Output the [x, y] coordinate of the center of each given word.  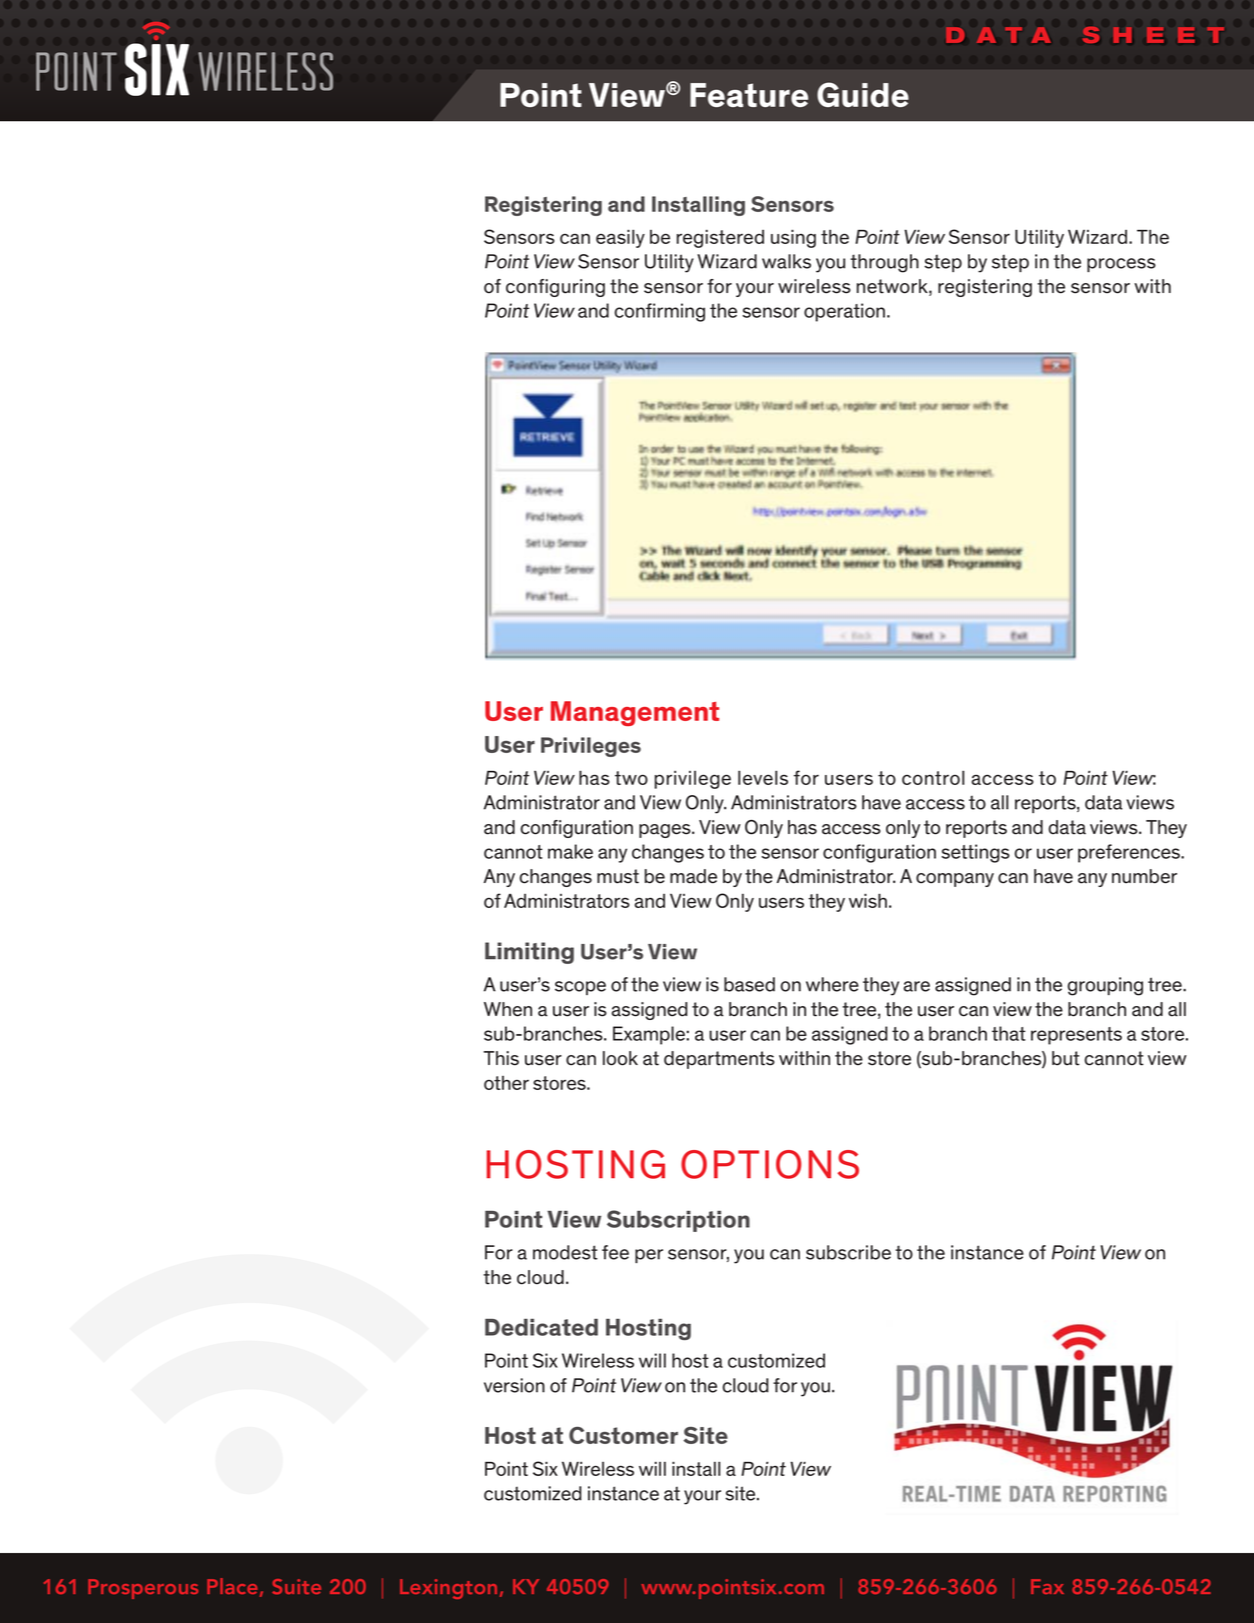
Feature [749, 95]
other [506, 1083]
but [1066, 1058]
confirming [660, 312]
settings [976, 853]
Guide [863, 94]
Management [635, 713]
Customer [623, 1435]
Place [232, 1586]
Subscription [678, 1221]
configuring [555, 288]
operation [846, 312]
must [618, 876]
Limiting [529, 953]
